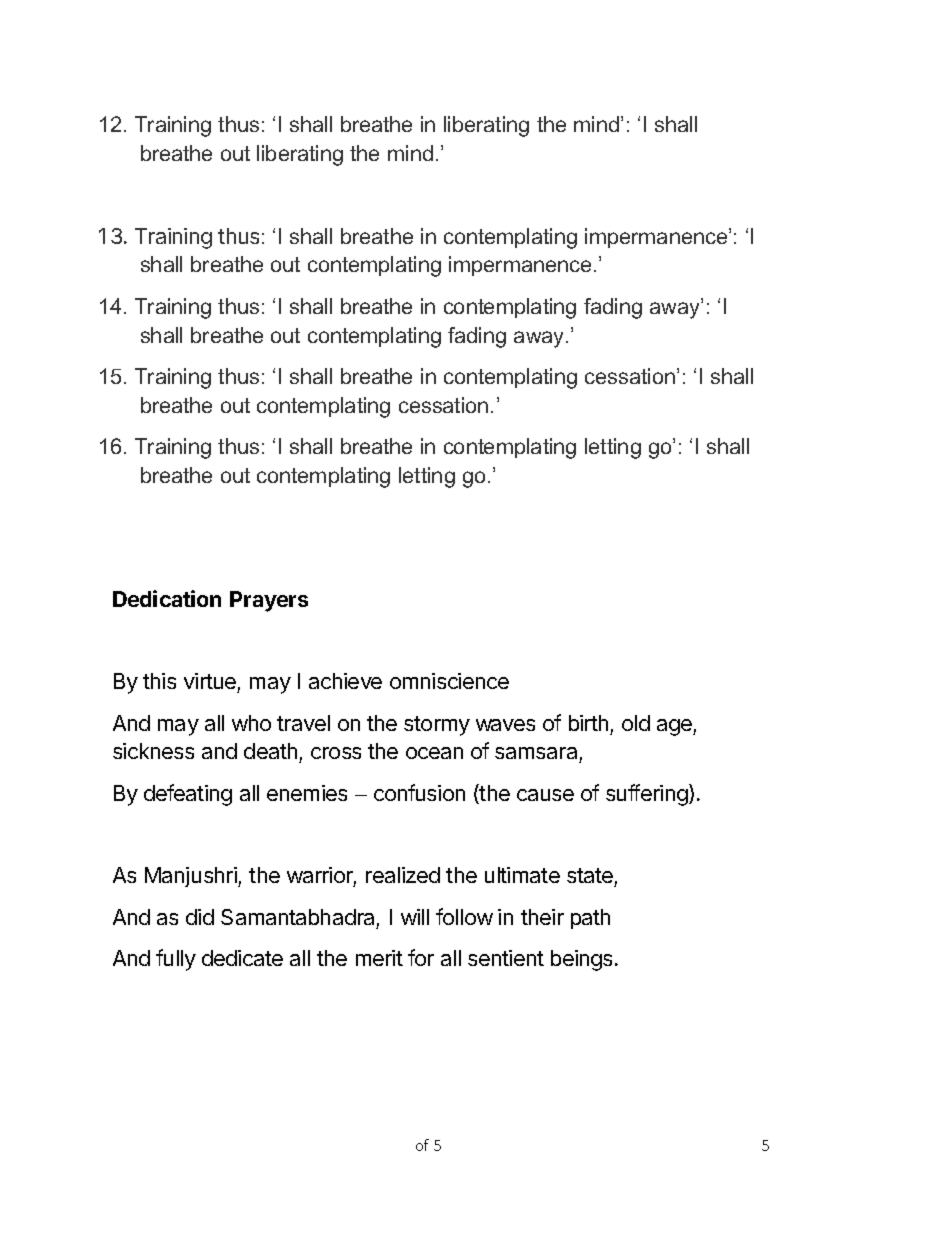 Image resolution: width=952 pixels, height=1233 pixels. I want to click on defeating, so click(188, 795).
